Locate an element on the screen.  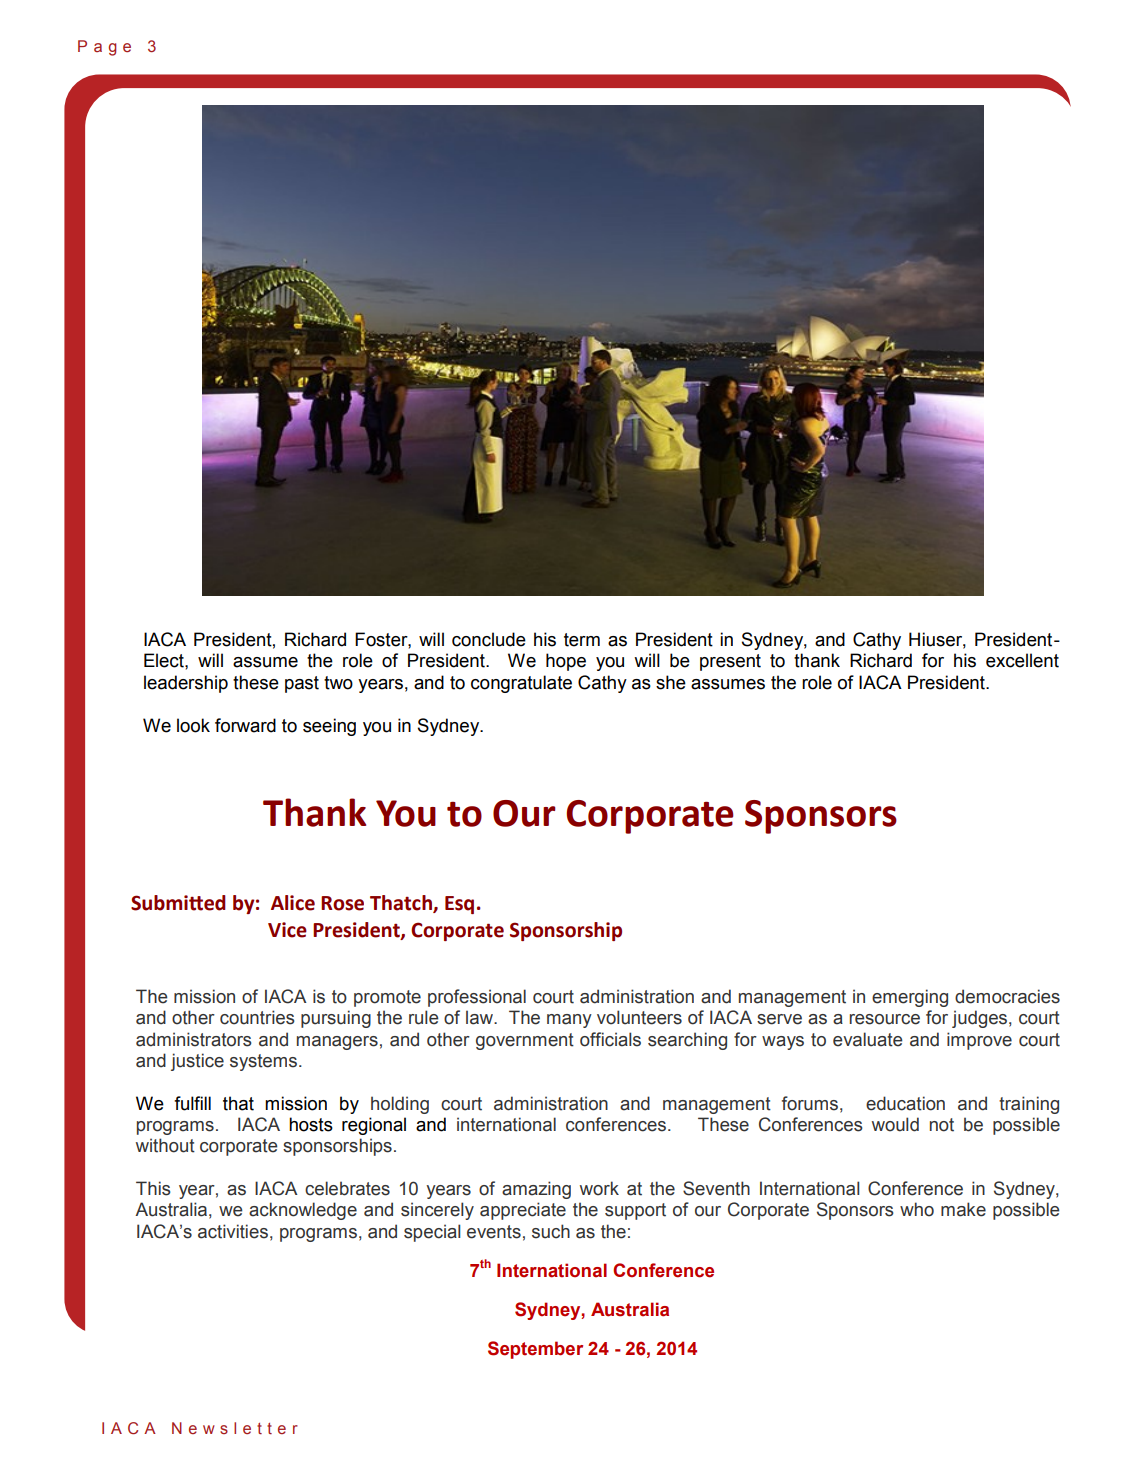
work is located at coordinates (599, 1188).
